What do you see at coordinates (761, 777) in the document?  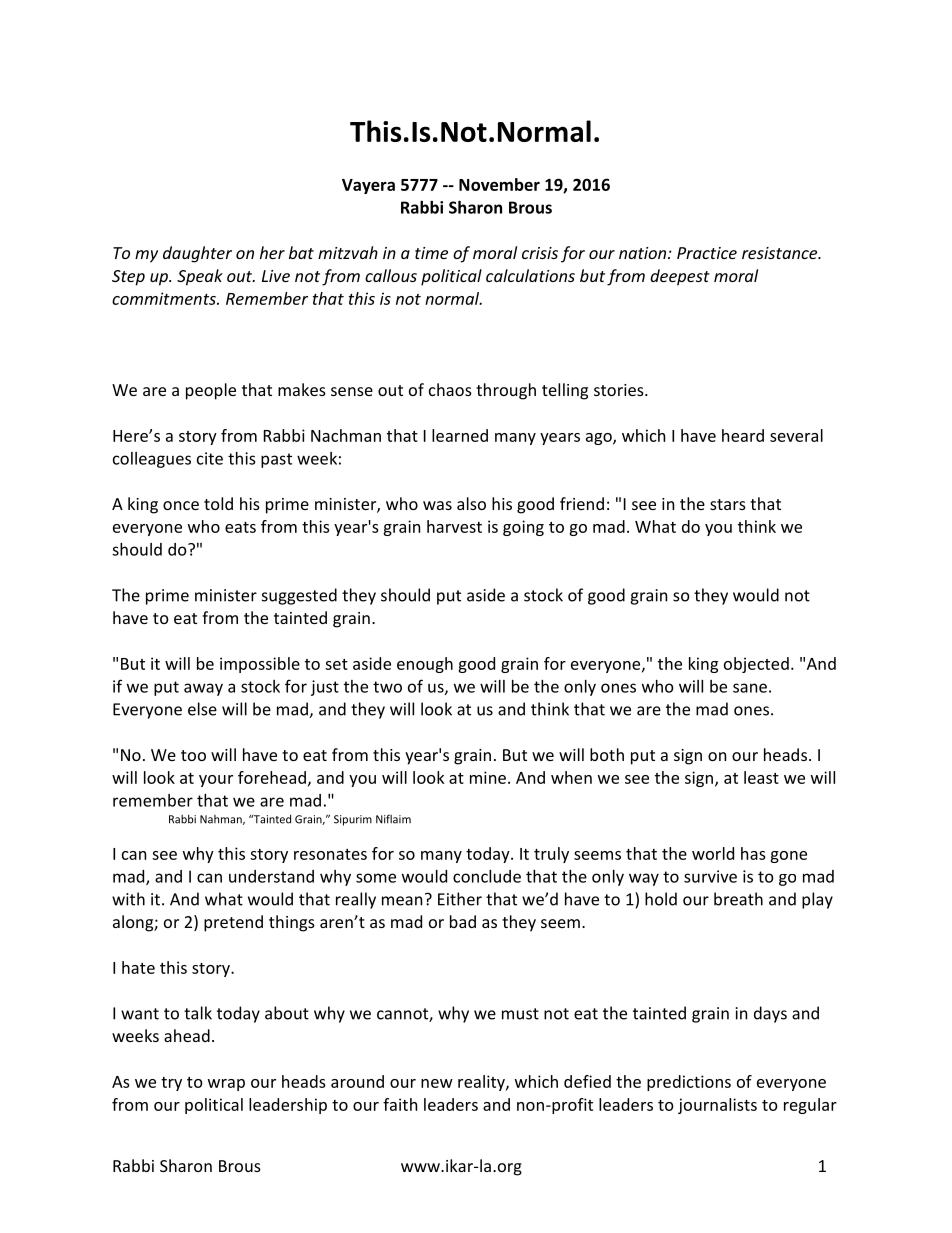 I see `least` at bounding box center [761, 777].
